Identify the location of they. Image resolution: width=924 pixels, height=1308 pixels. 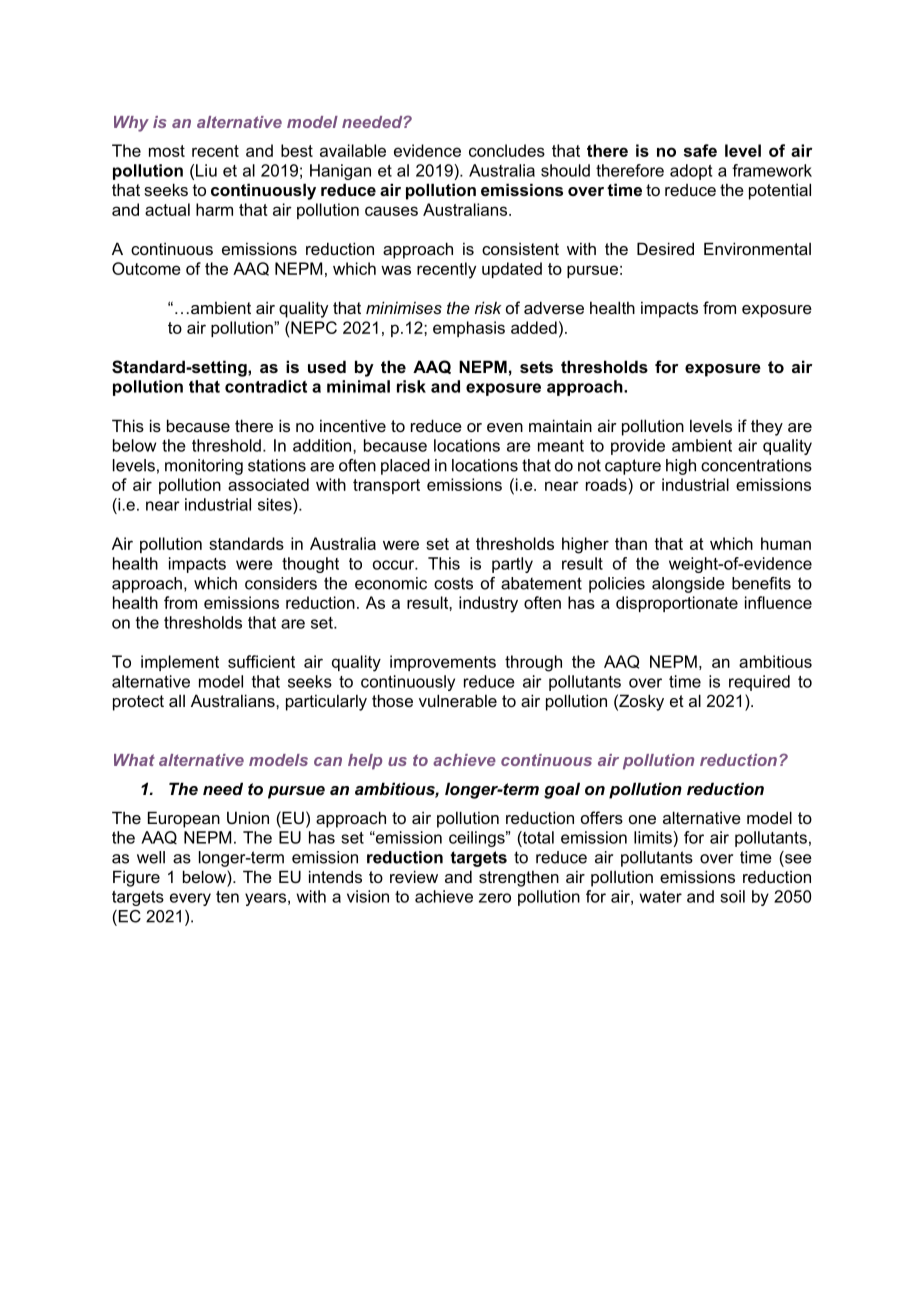
(767, 427).
